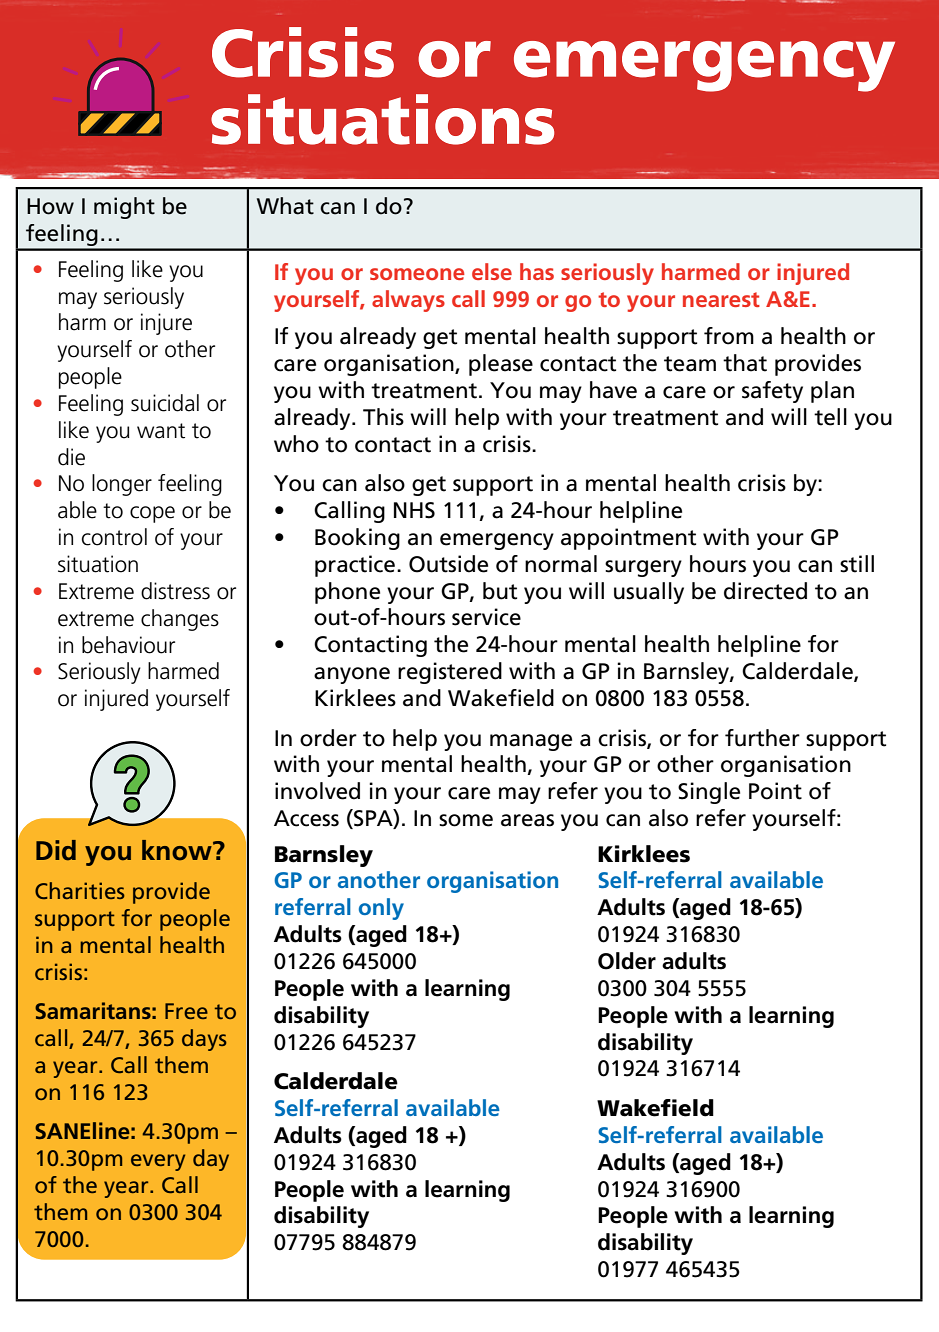  I want to click on might, so click(124, 208).
